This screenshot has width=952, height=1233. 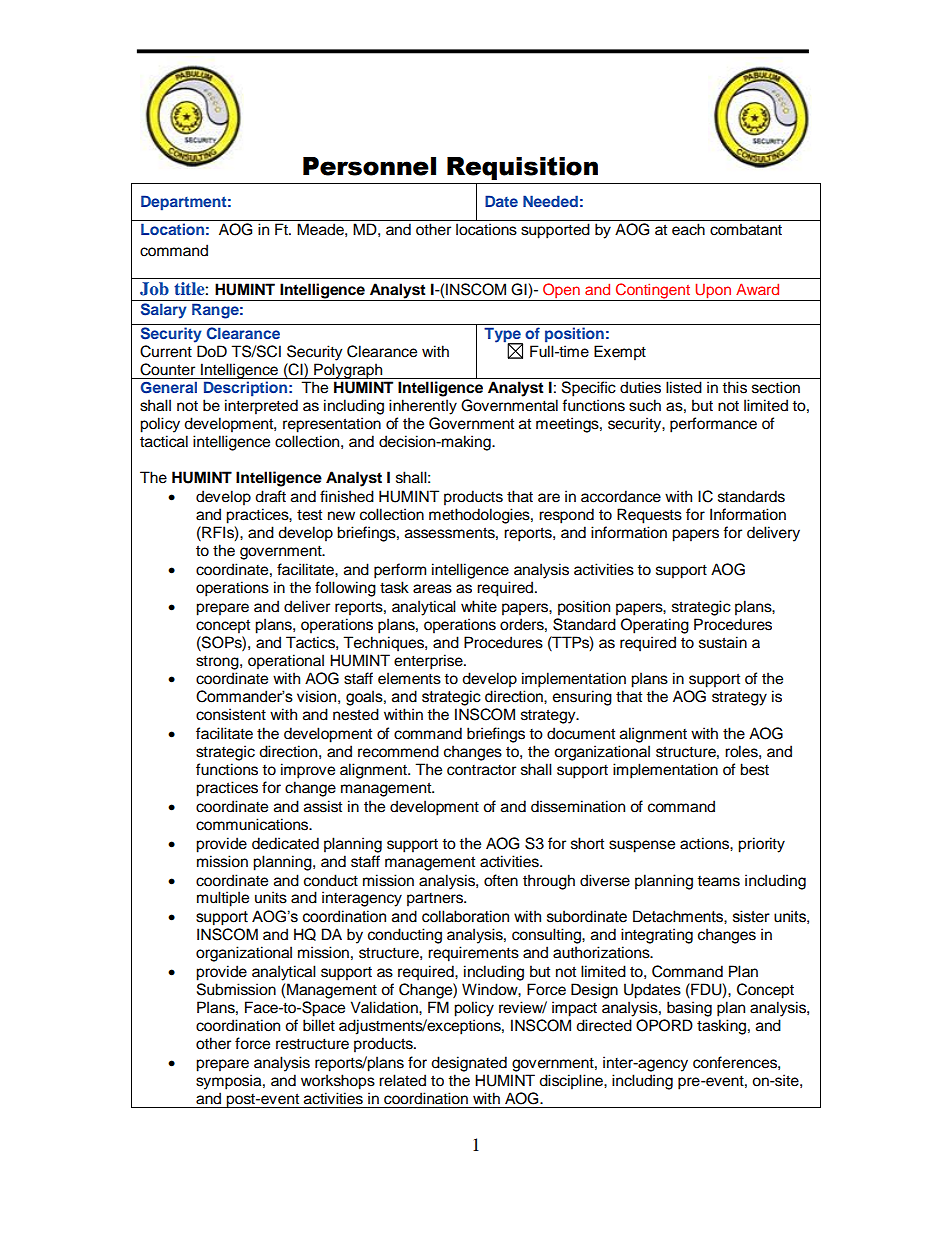 What do you see at coordinates (688, 229) in the screenshot?
I see `each` at bounding box center [688, 229].
